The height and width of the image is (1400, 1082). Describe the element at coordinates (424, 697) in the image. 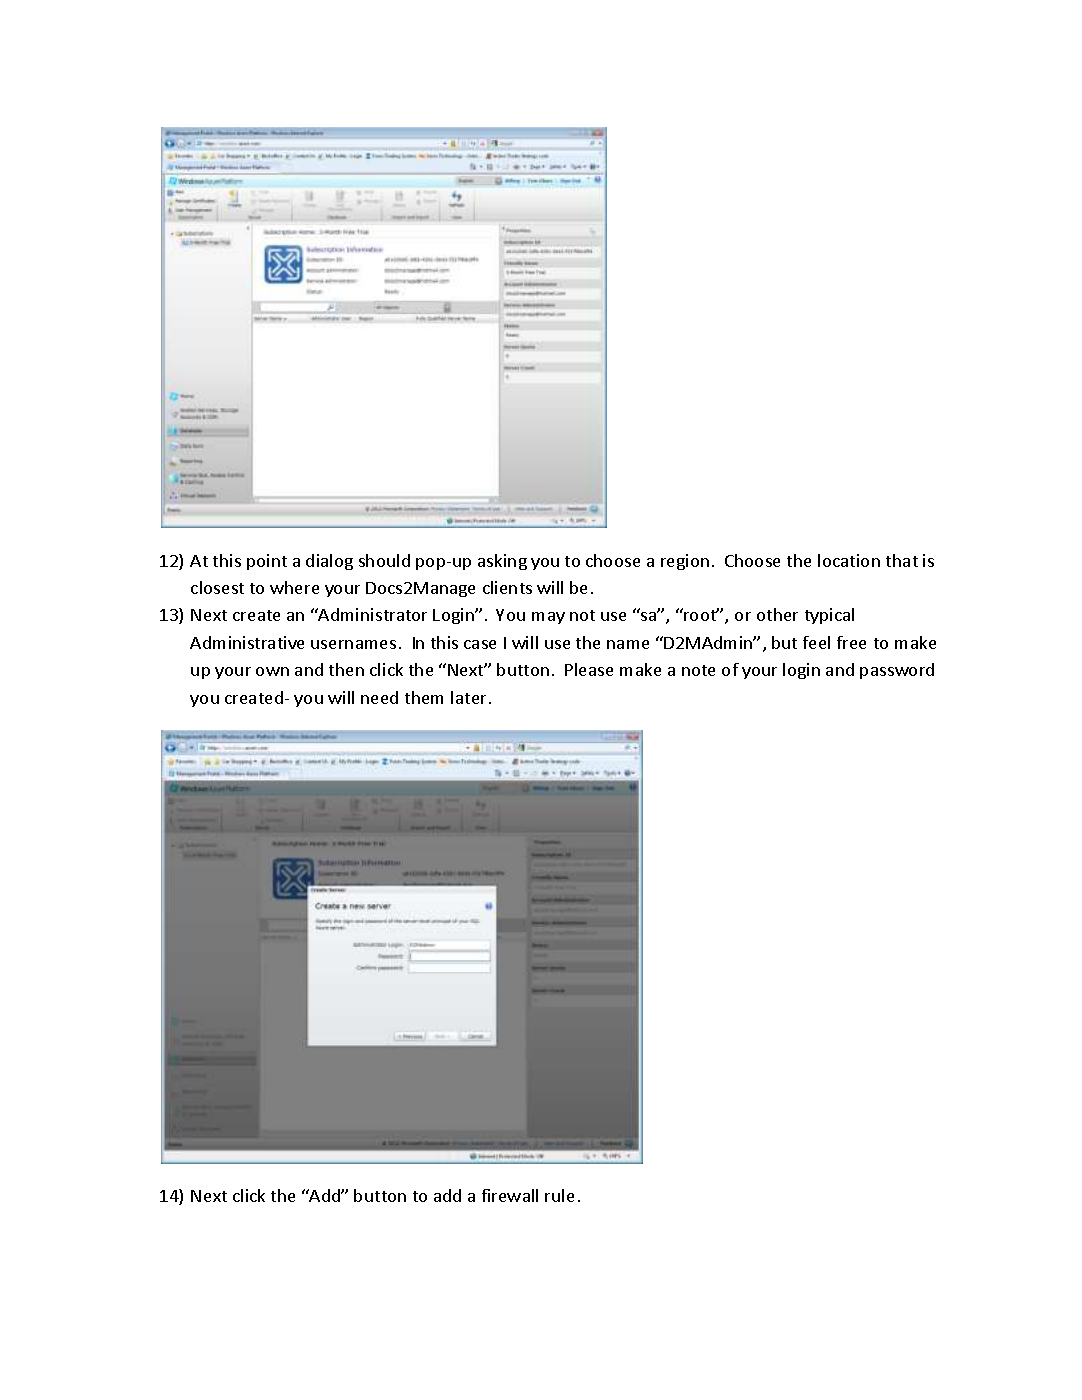

I see `them` at that location.
